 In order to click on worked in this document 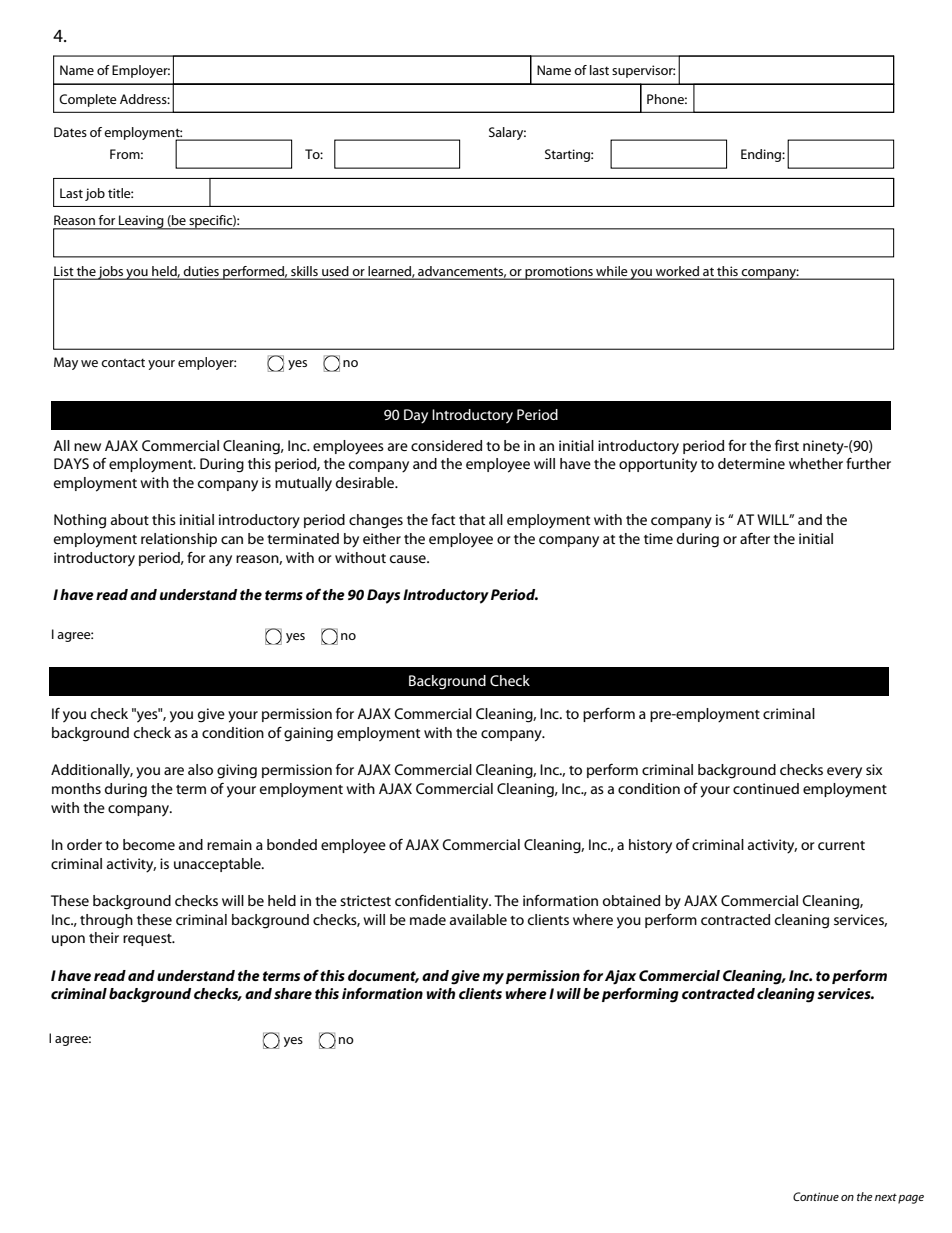, I will do `click(677, 271)`.
